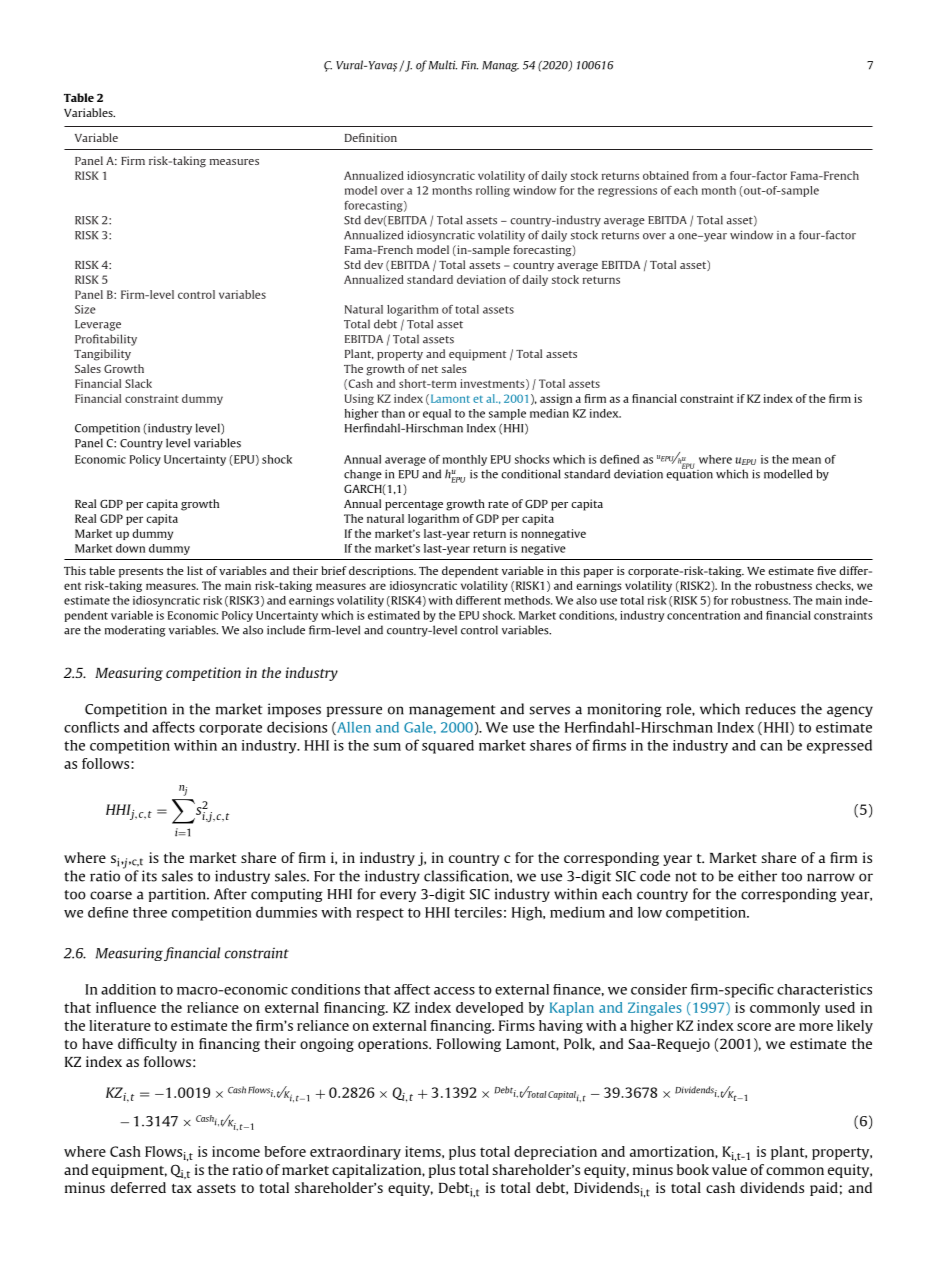  I want to click on moderating, so click(135, 631).
